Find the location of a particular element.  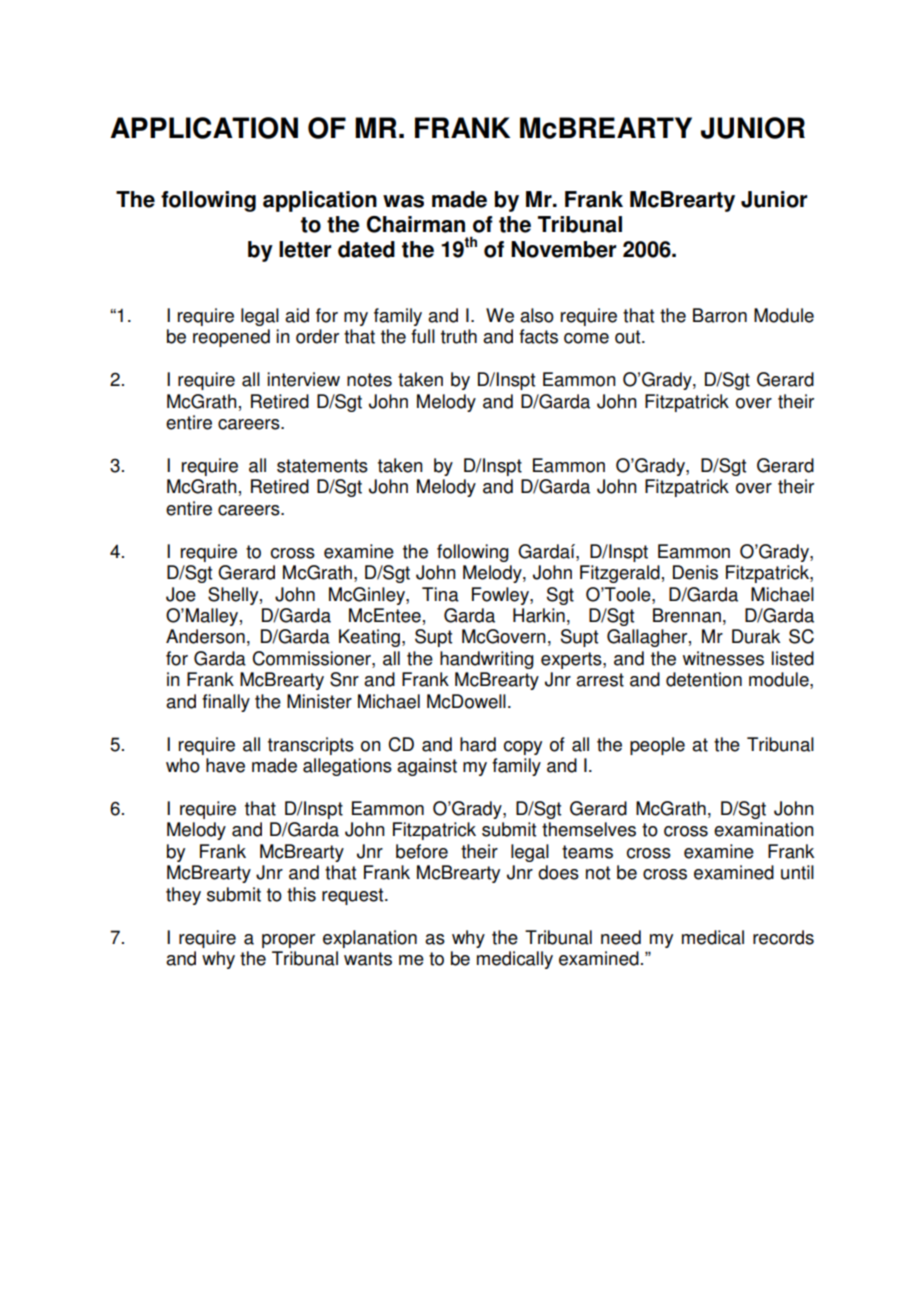

Barron is located at coordinates (720, 315).
